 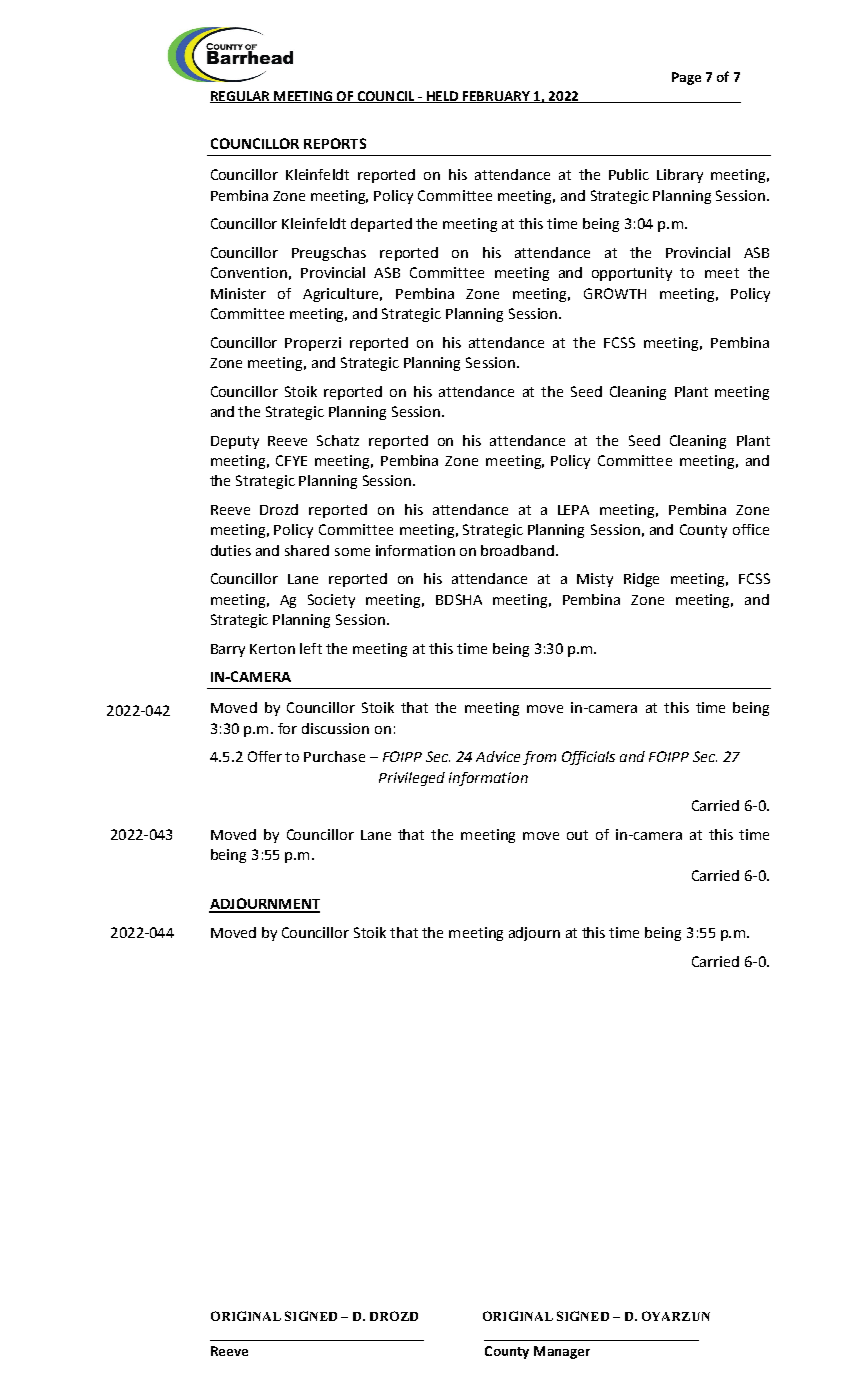 I want to click on Officials, so click(x=588, y=758).
